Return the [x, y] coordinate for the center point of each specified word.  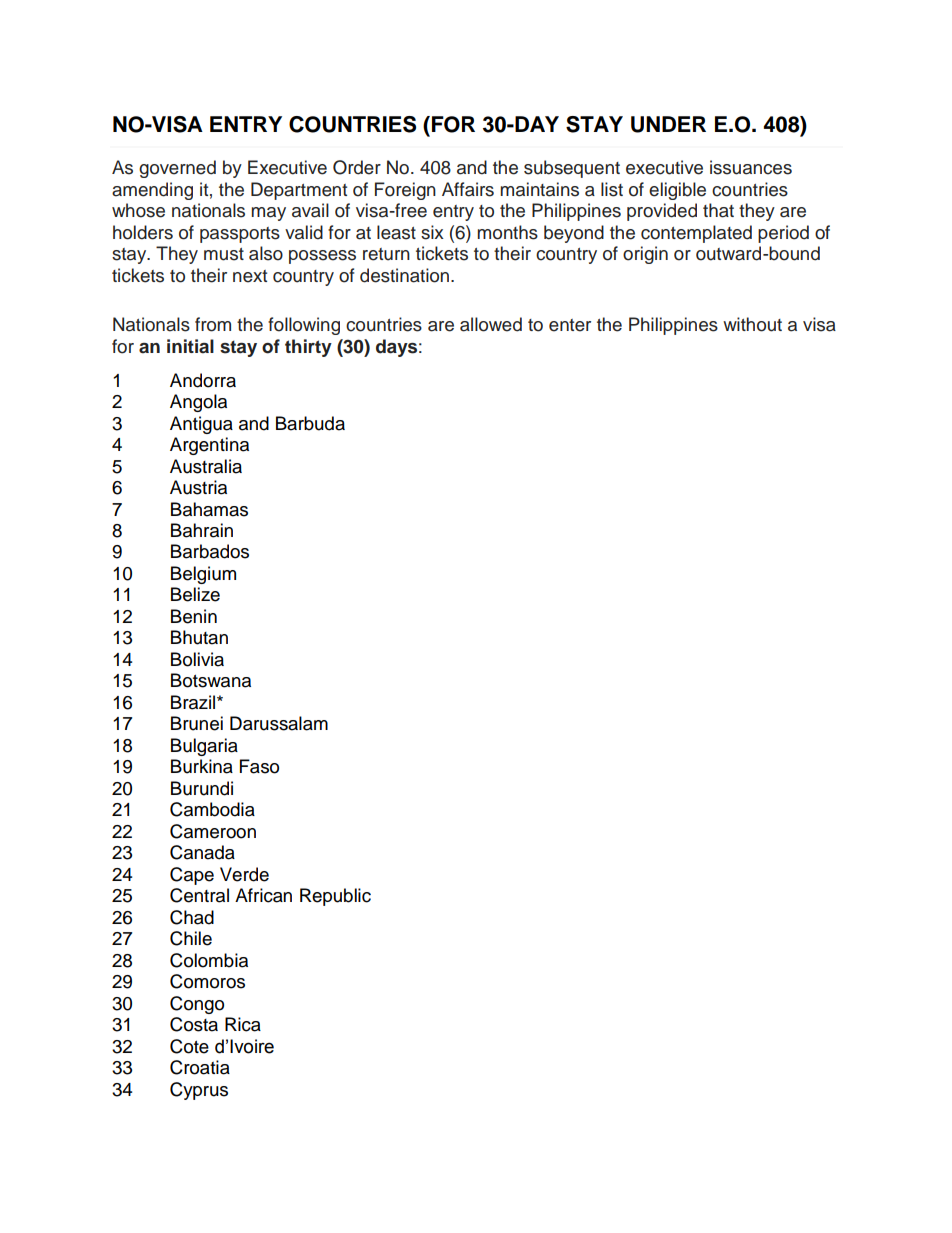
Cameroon [213, 831]
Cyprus [199, 1091]
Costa [194, 1024]
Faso [259, 766]
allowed [491, 324]
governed [177, 169]
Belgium [203, 575]
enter [570, 325]
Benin [194, 616]
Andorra [203, 380]
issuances [751, 167]
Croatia [200, 1067]
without [752, 324]
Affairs [468, 189]
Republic [335, 897]
